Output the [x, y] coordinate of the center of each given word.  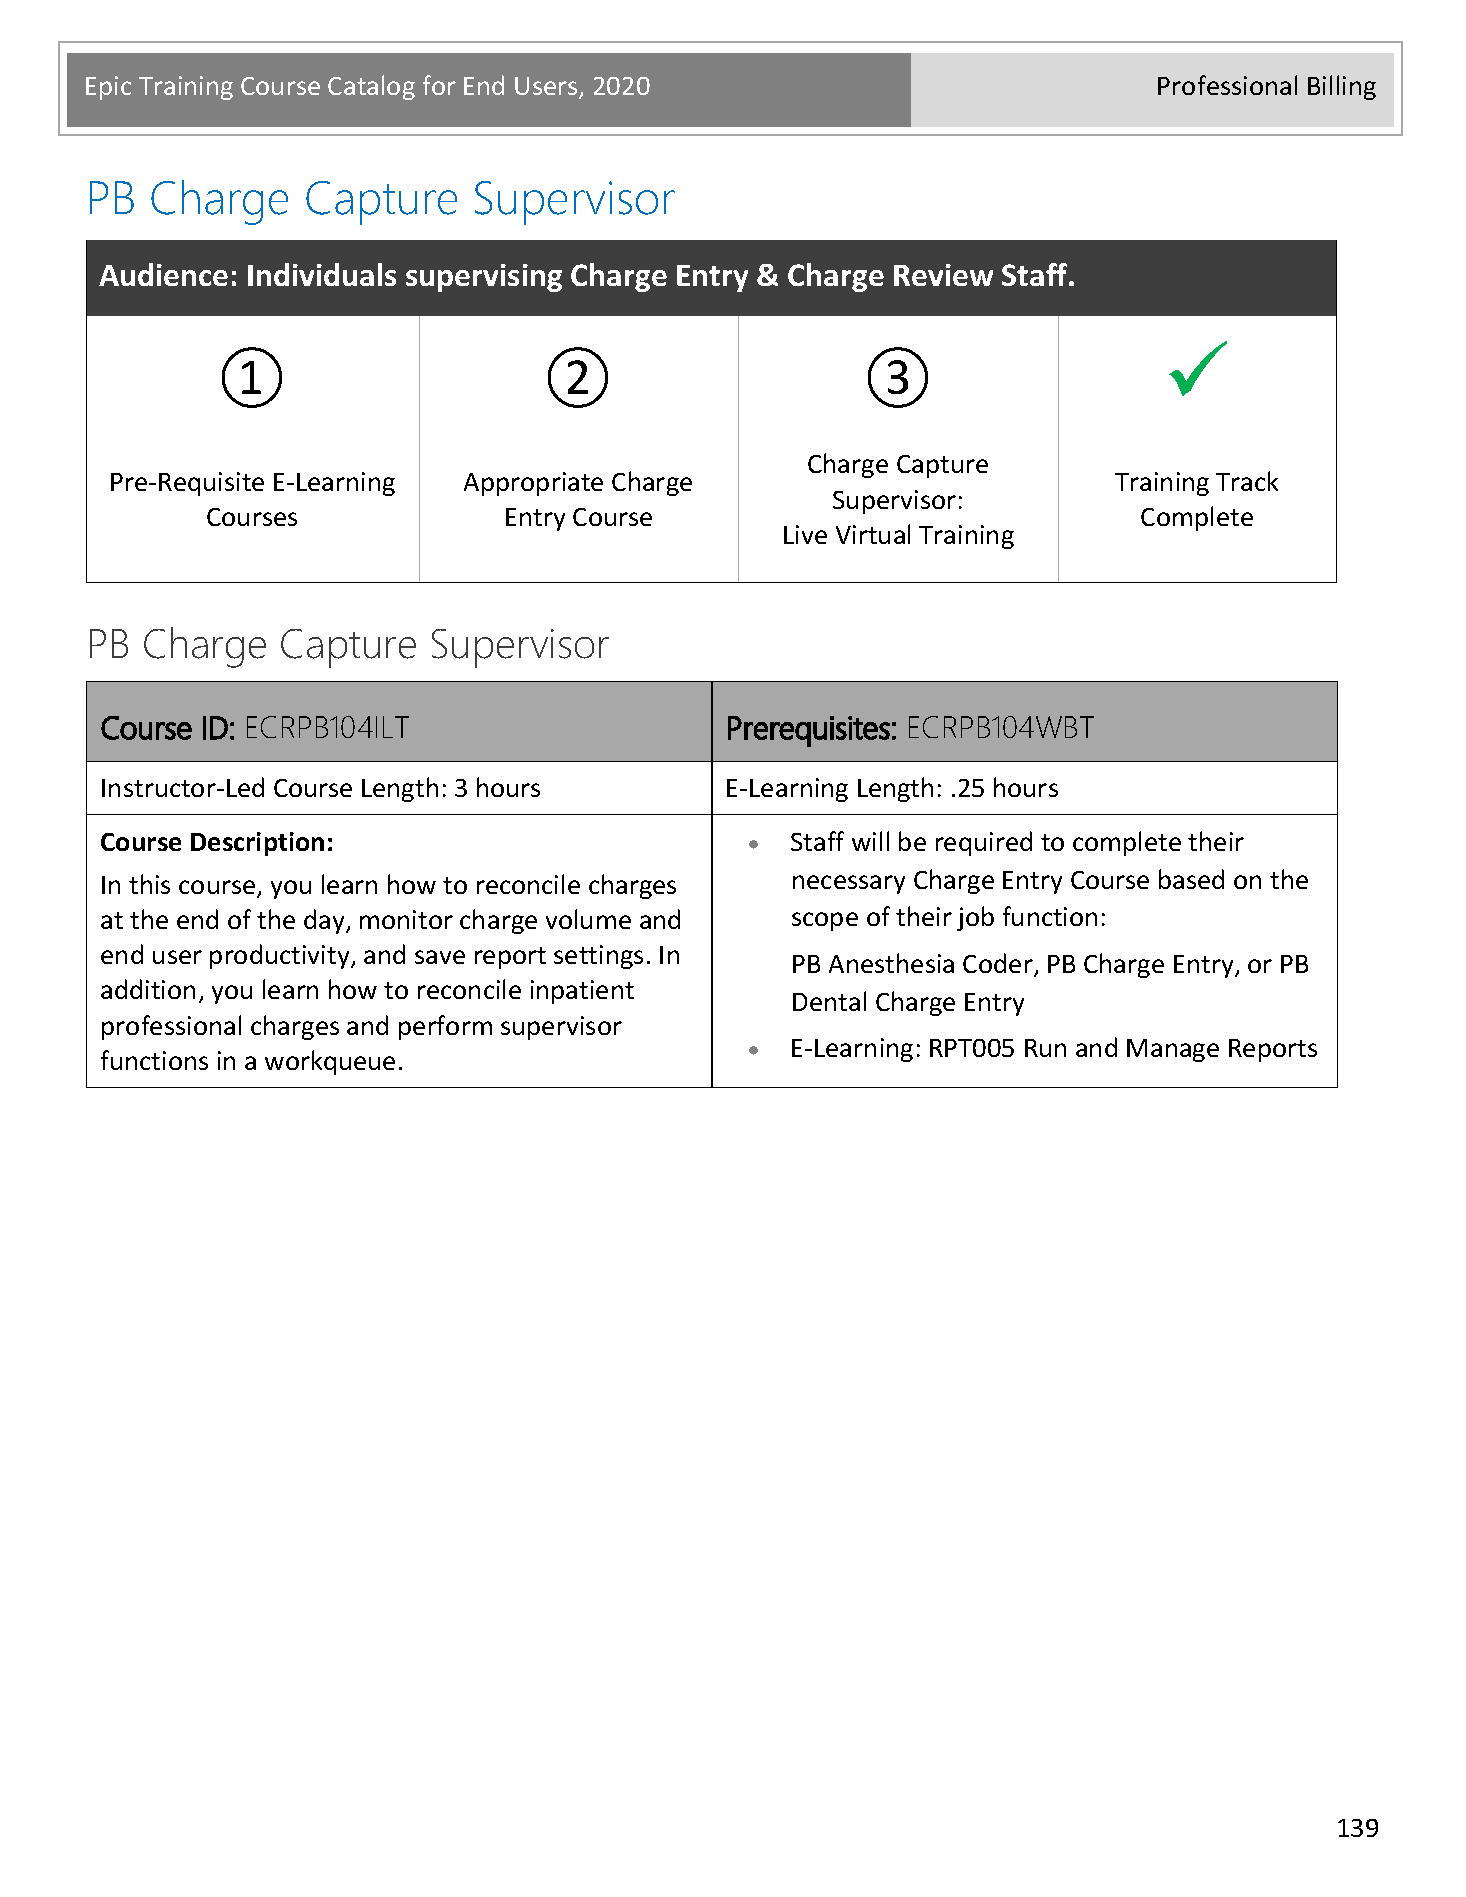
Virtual [873, 534]
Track [1247, 481]
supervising [484, 278]
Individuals [322, 274]
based [1191, 879]
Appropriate [533, 484]
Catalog [371, 87]
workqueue [330, 1062]
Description [257, 844]
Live [805, 534]
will [870, 841]
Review [943, 275]
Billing [1342, 87]
